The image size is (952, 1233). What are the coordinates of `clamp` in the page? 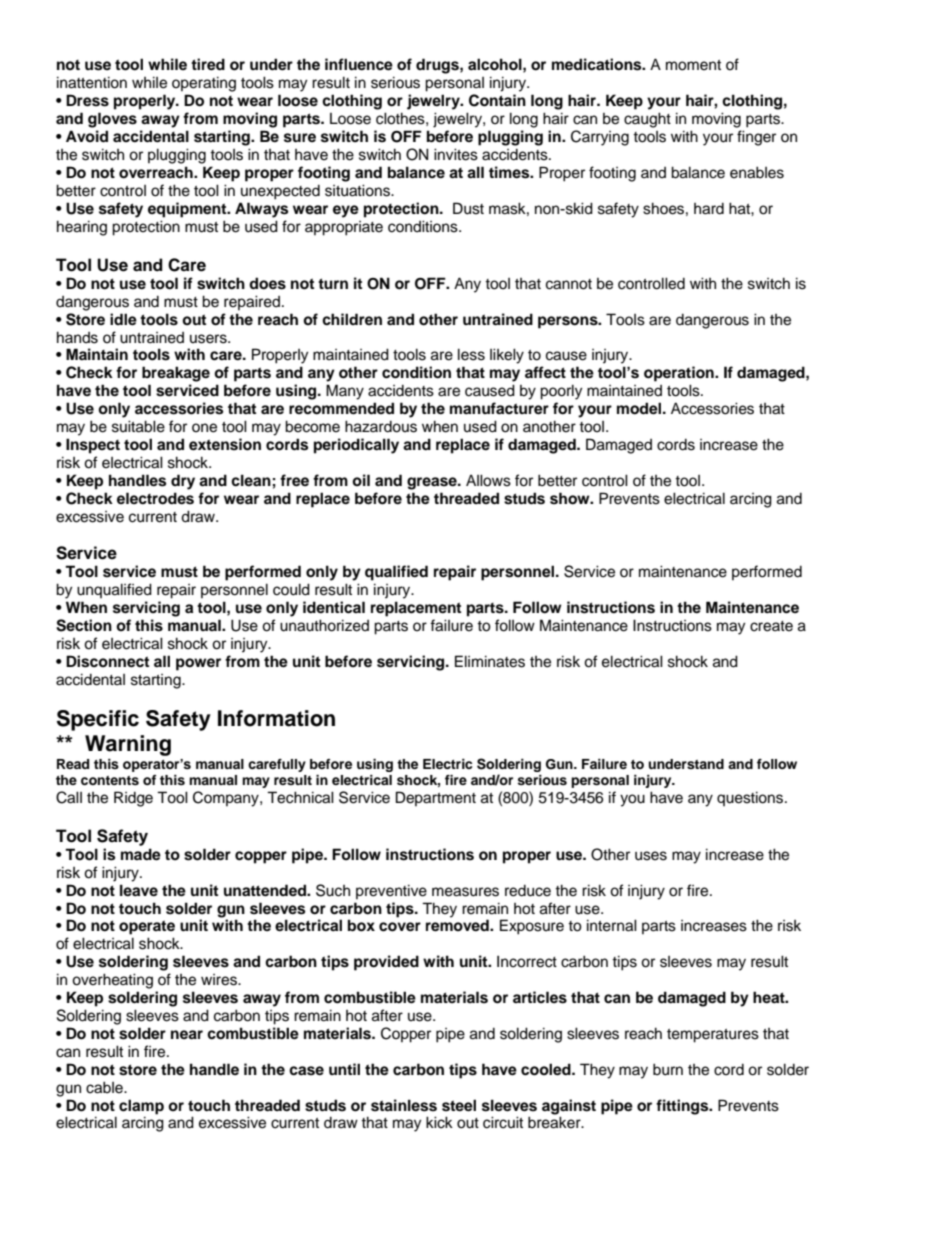 It's located at (141, 1107).
